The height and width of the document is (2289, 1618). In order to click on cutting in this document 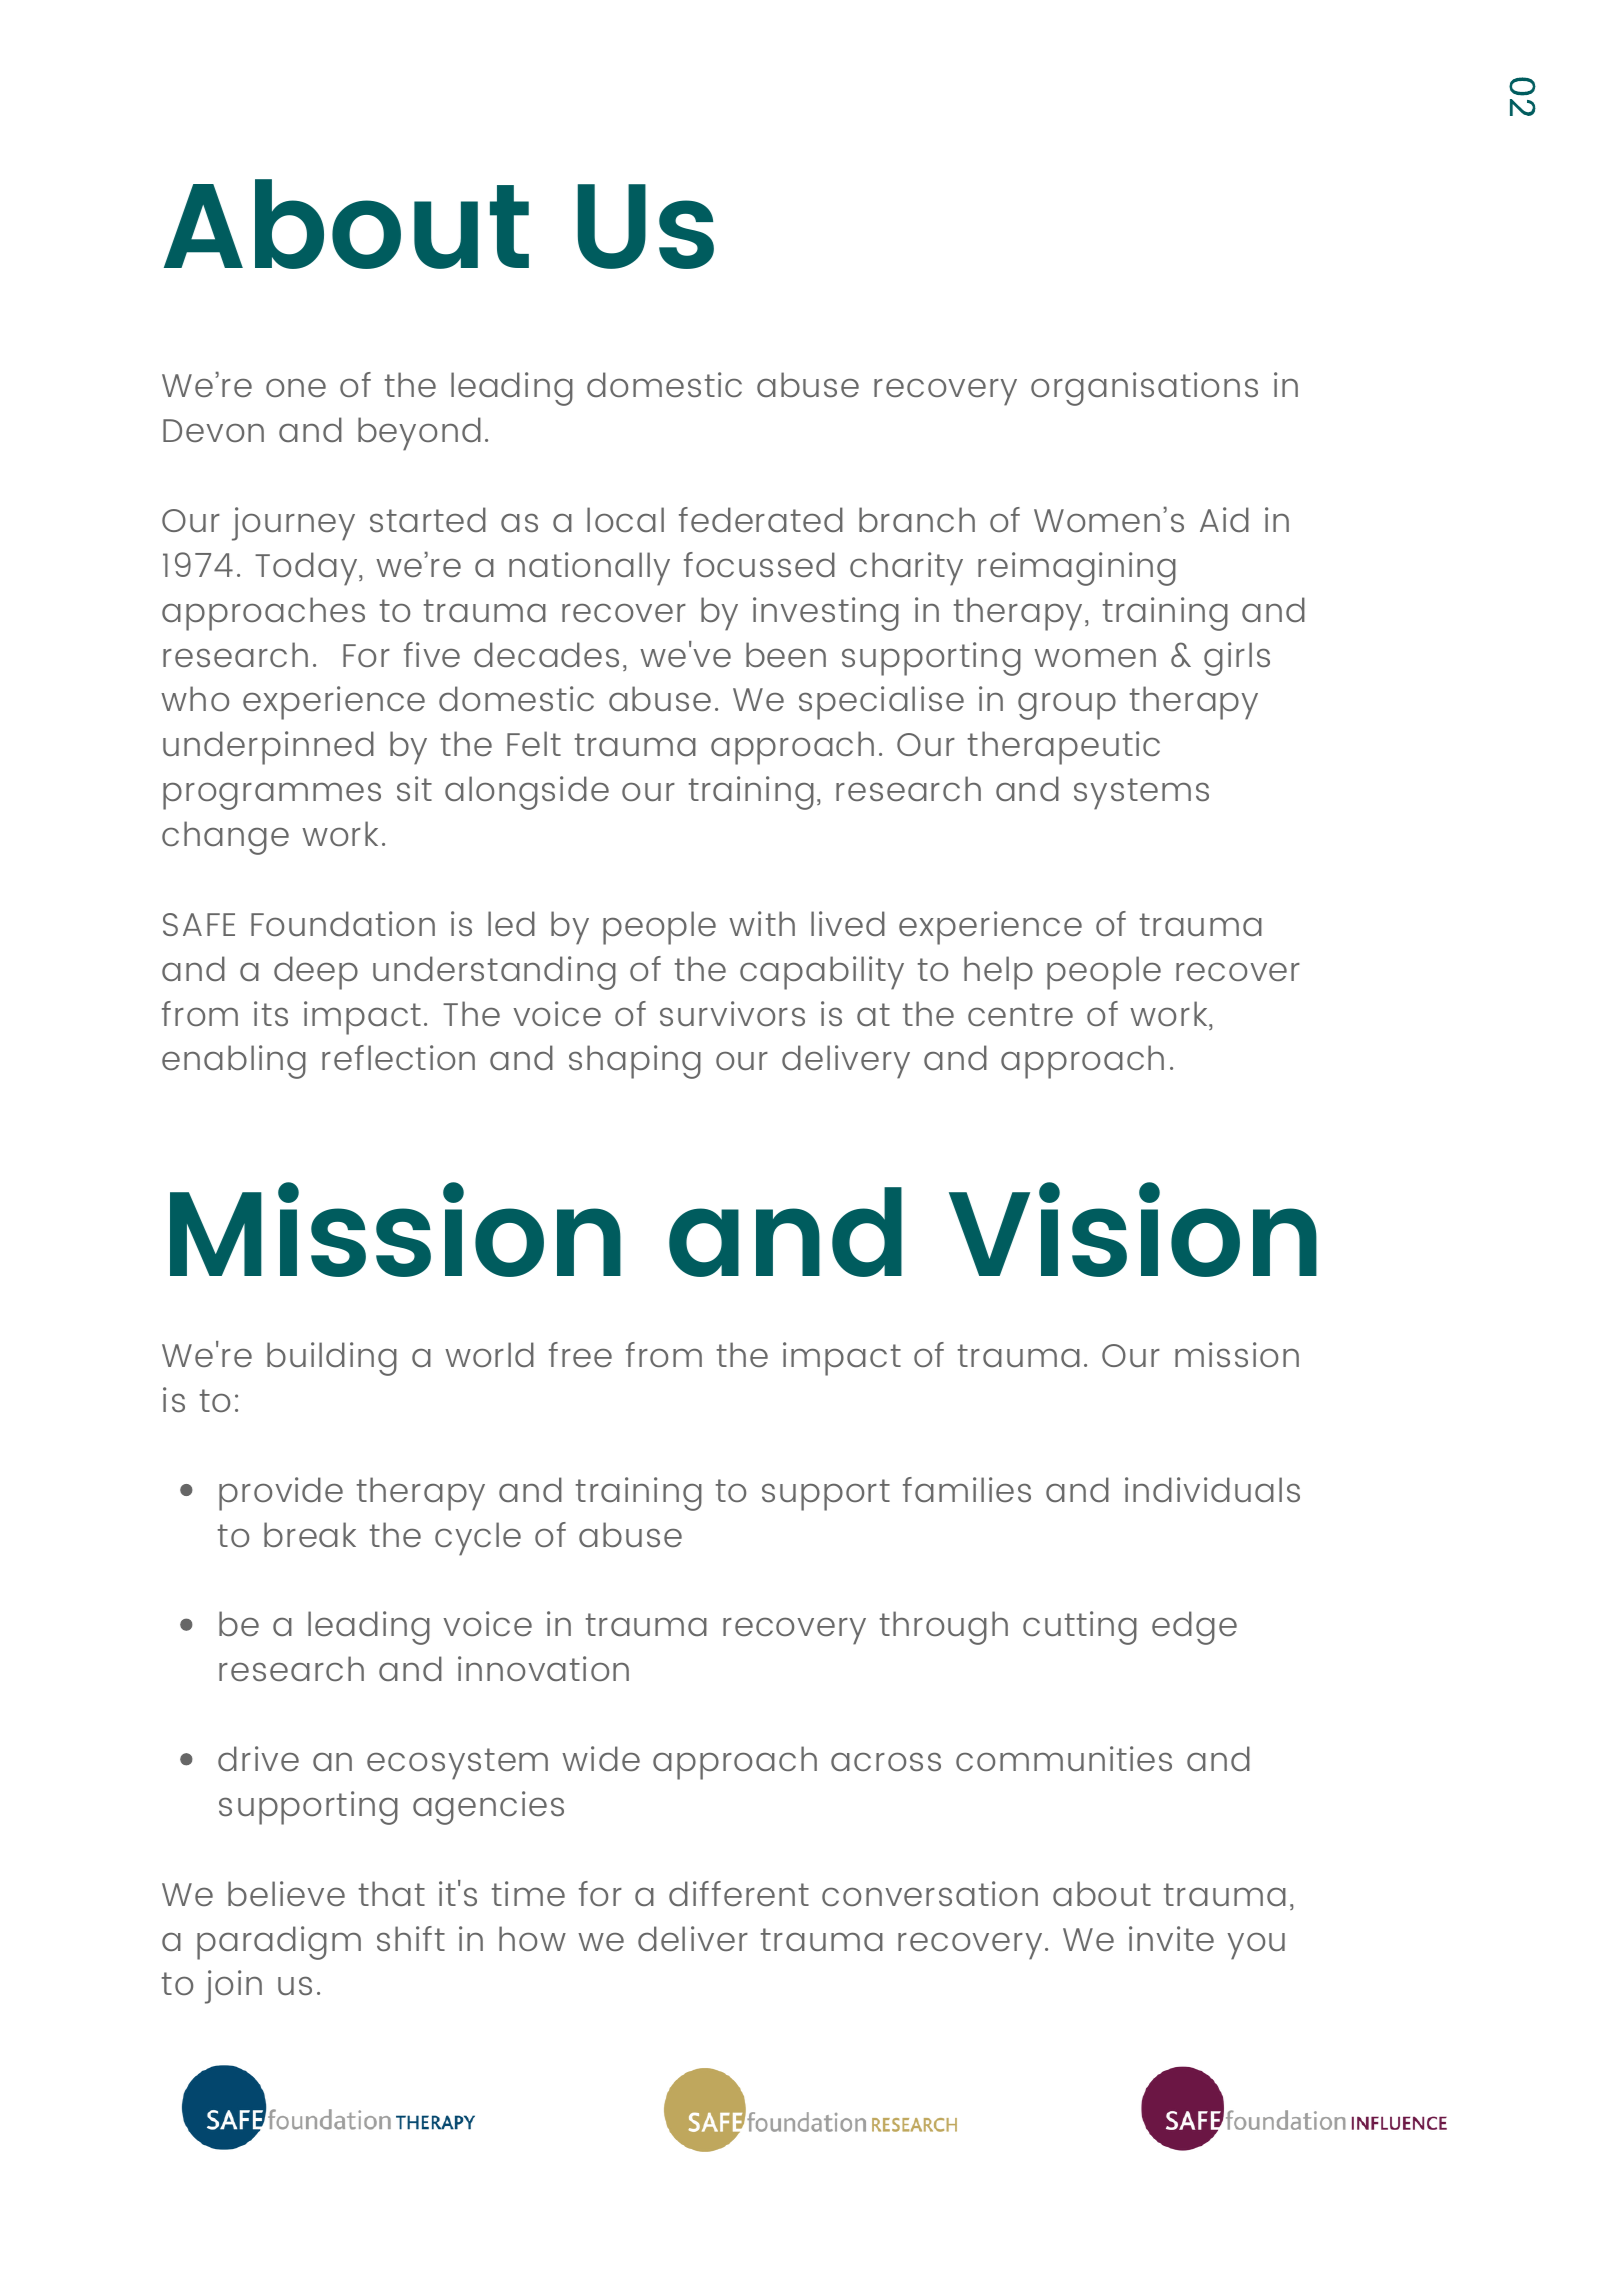, I will do `click(1080, 1628)`.
